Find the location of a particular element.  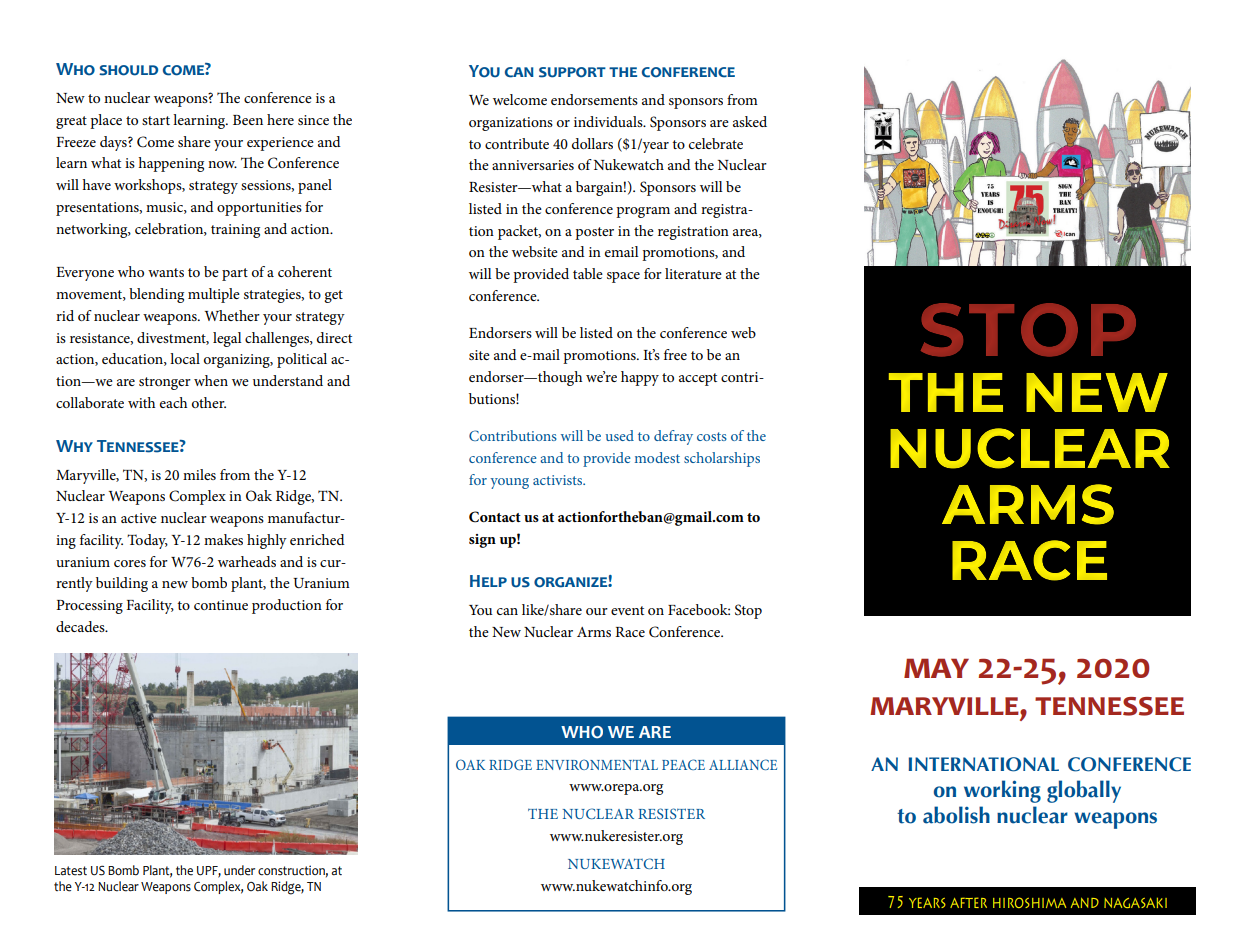

may is located at coordinates (936, 668).
